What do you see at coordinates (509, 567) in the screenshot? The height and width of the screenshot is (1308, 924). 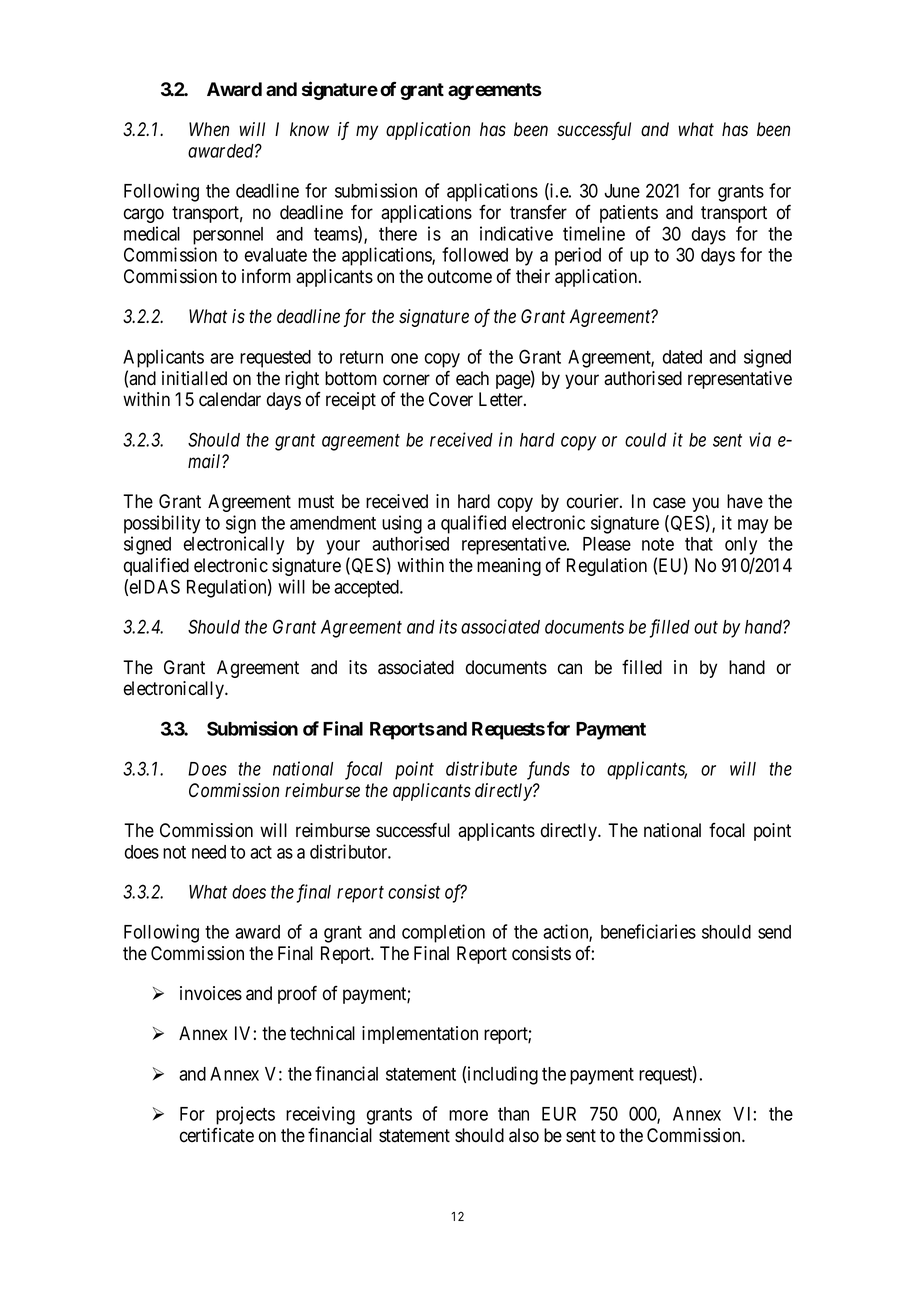 I see `meaning` at bounding box center [509, 567].
